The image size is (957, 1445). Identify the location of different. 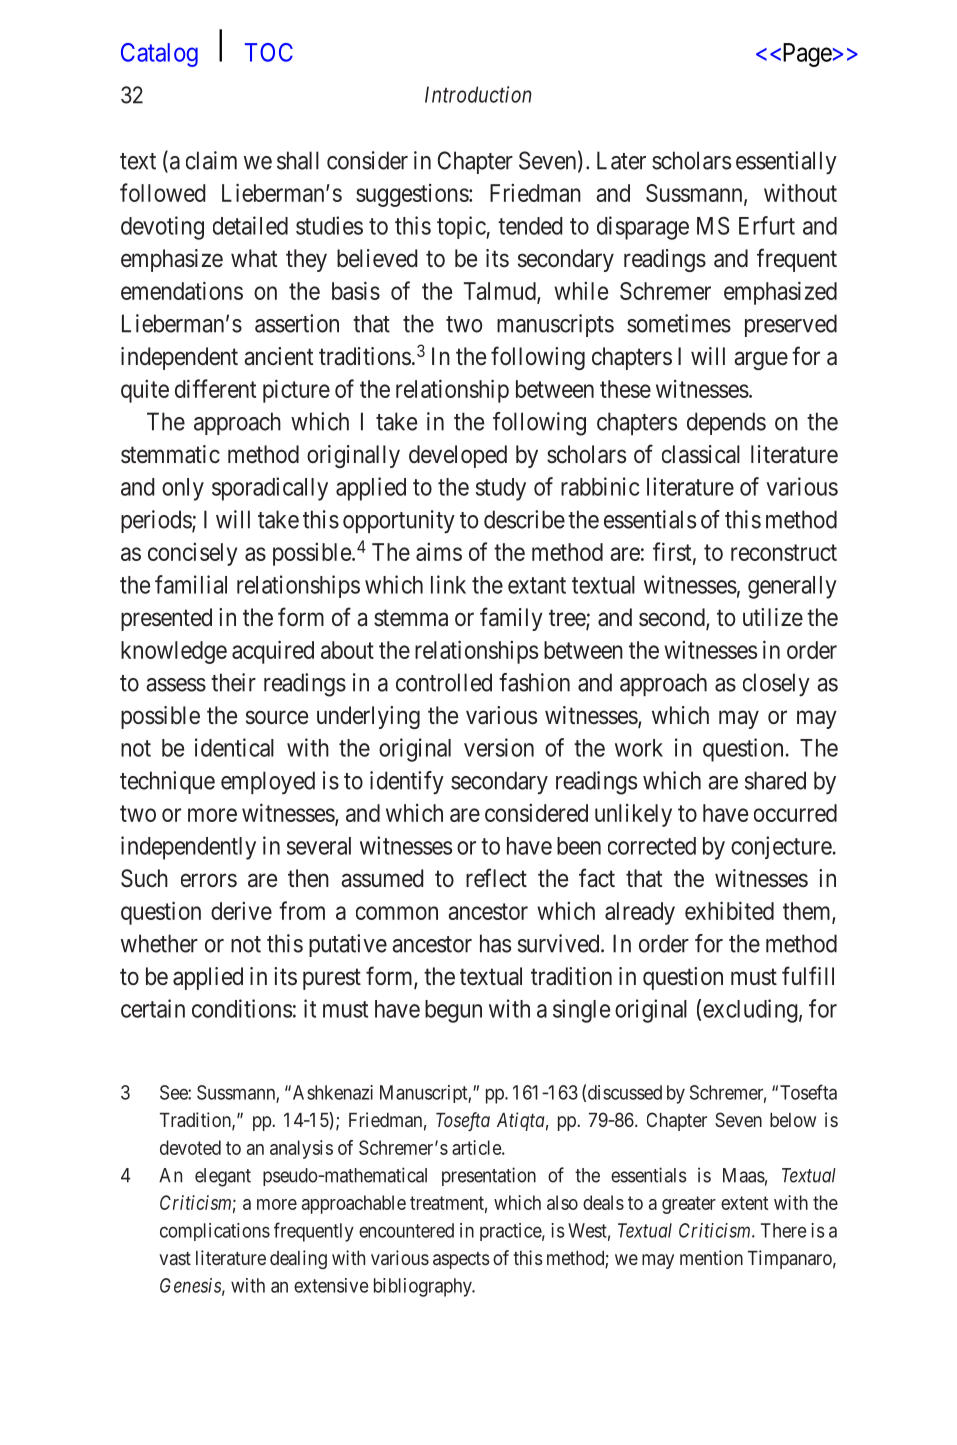
(215, 388).
